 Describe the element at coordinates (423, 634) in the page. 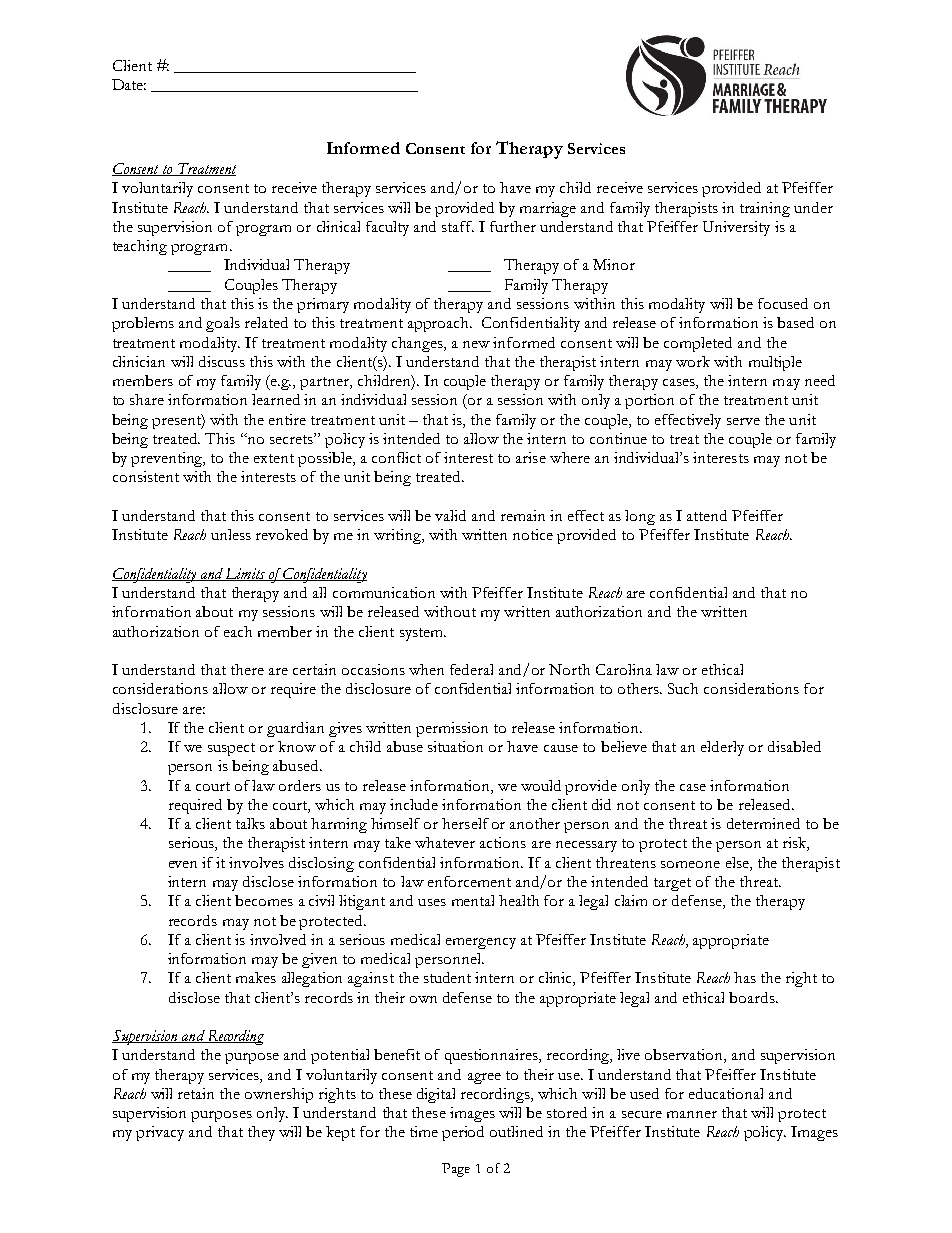

I see `system` at that location.
